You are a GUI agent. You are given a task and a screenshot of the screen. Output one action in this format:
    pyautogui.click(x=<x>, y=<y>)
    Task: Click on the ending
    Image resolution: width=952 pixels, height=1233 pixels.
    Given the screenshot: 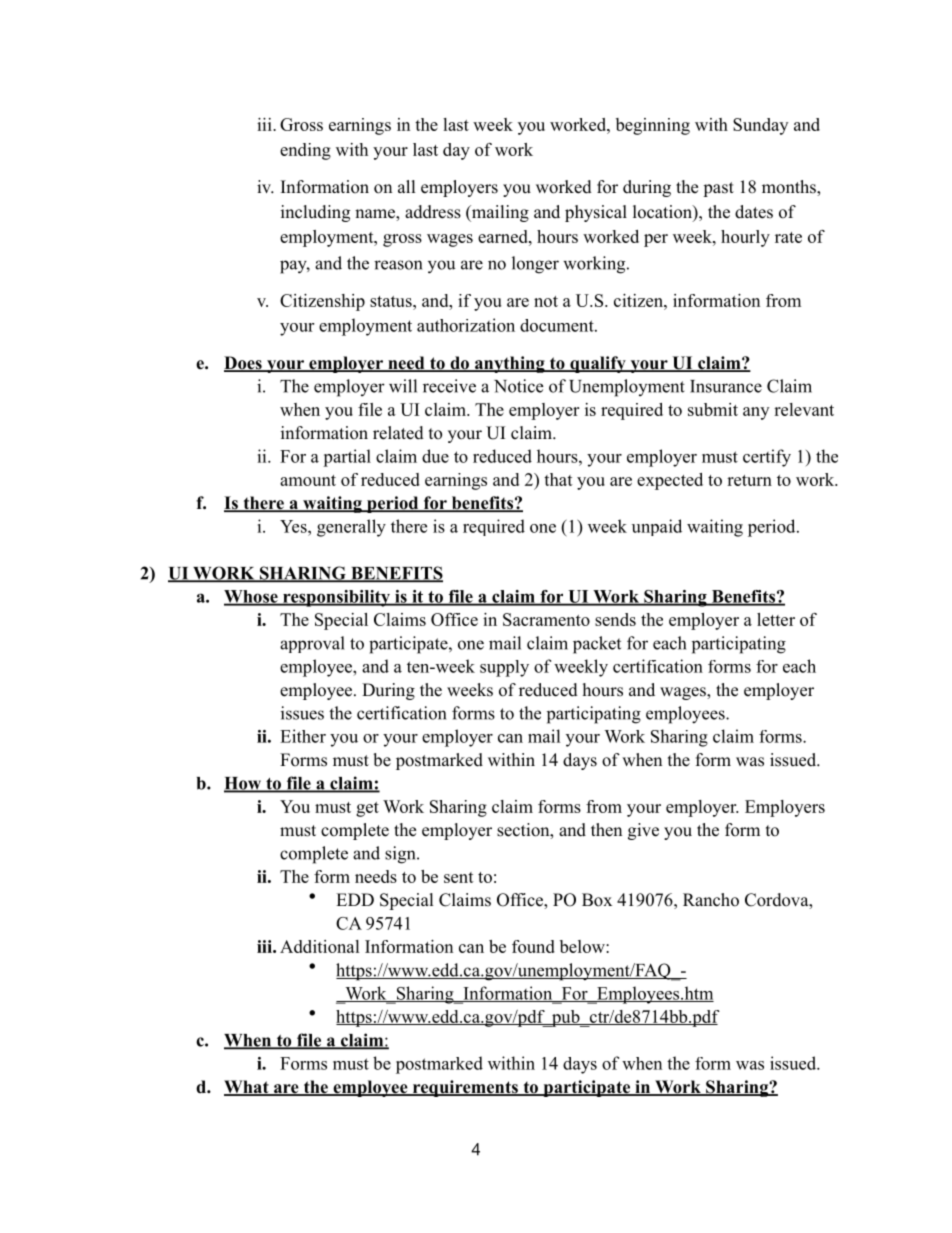 What is the action you would take?
    pyautogui.click(x=305, y=151)
